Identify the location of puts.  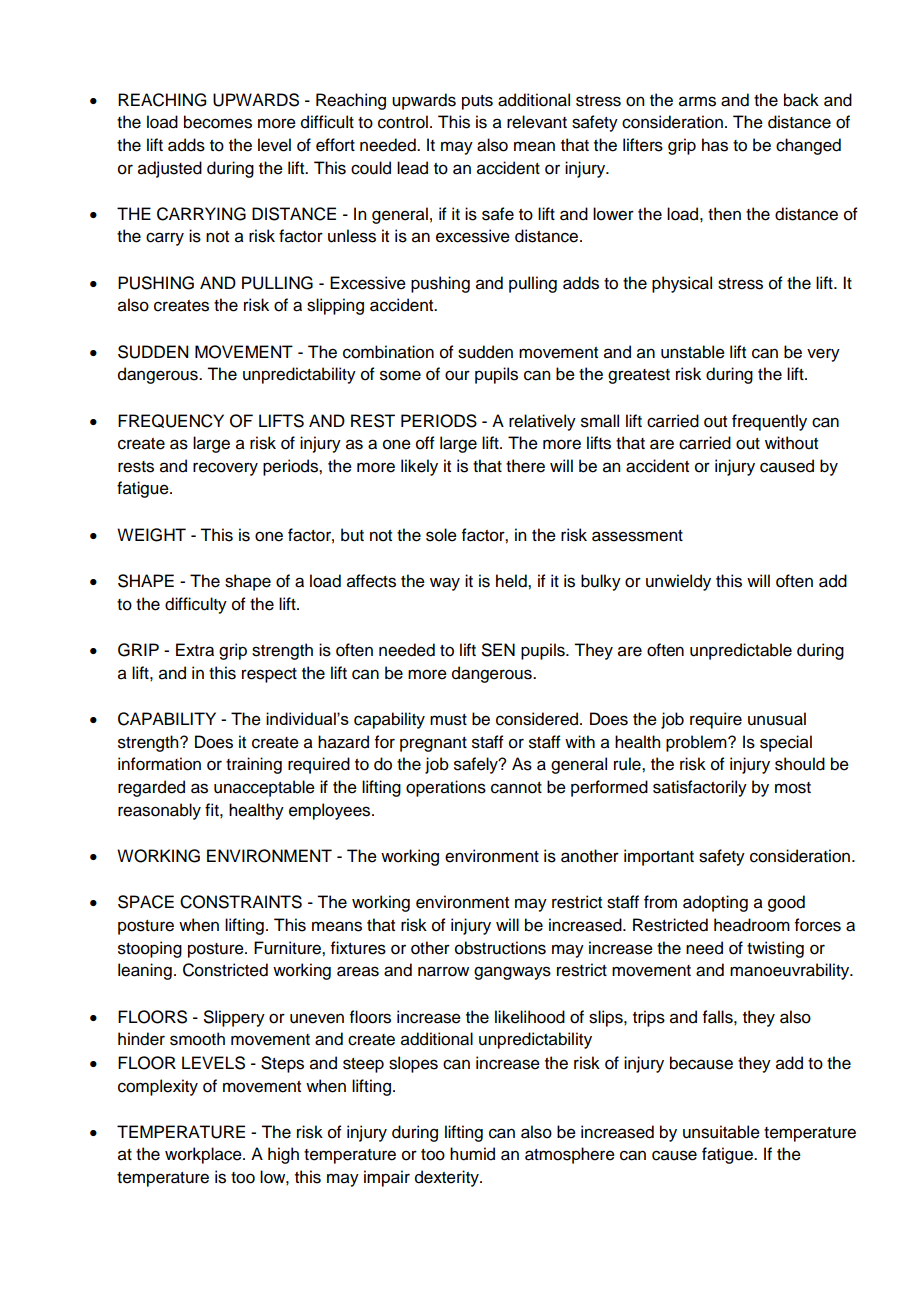
(477, 102).
